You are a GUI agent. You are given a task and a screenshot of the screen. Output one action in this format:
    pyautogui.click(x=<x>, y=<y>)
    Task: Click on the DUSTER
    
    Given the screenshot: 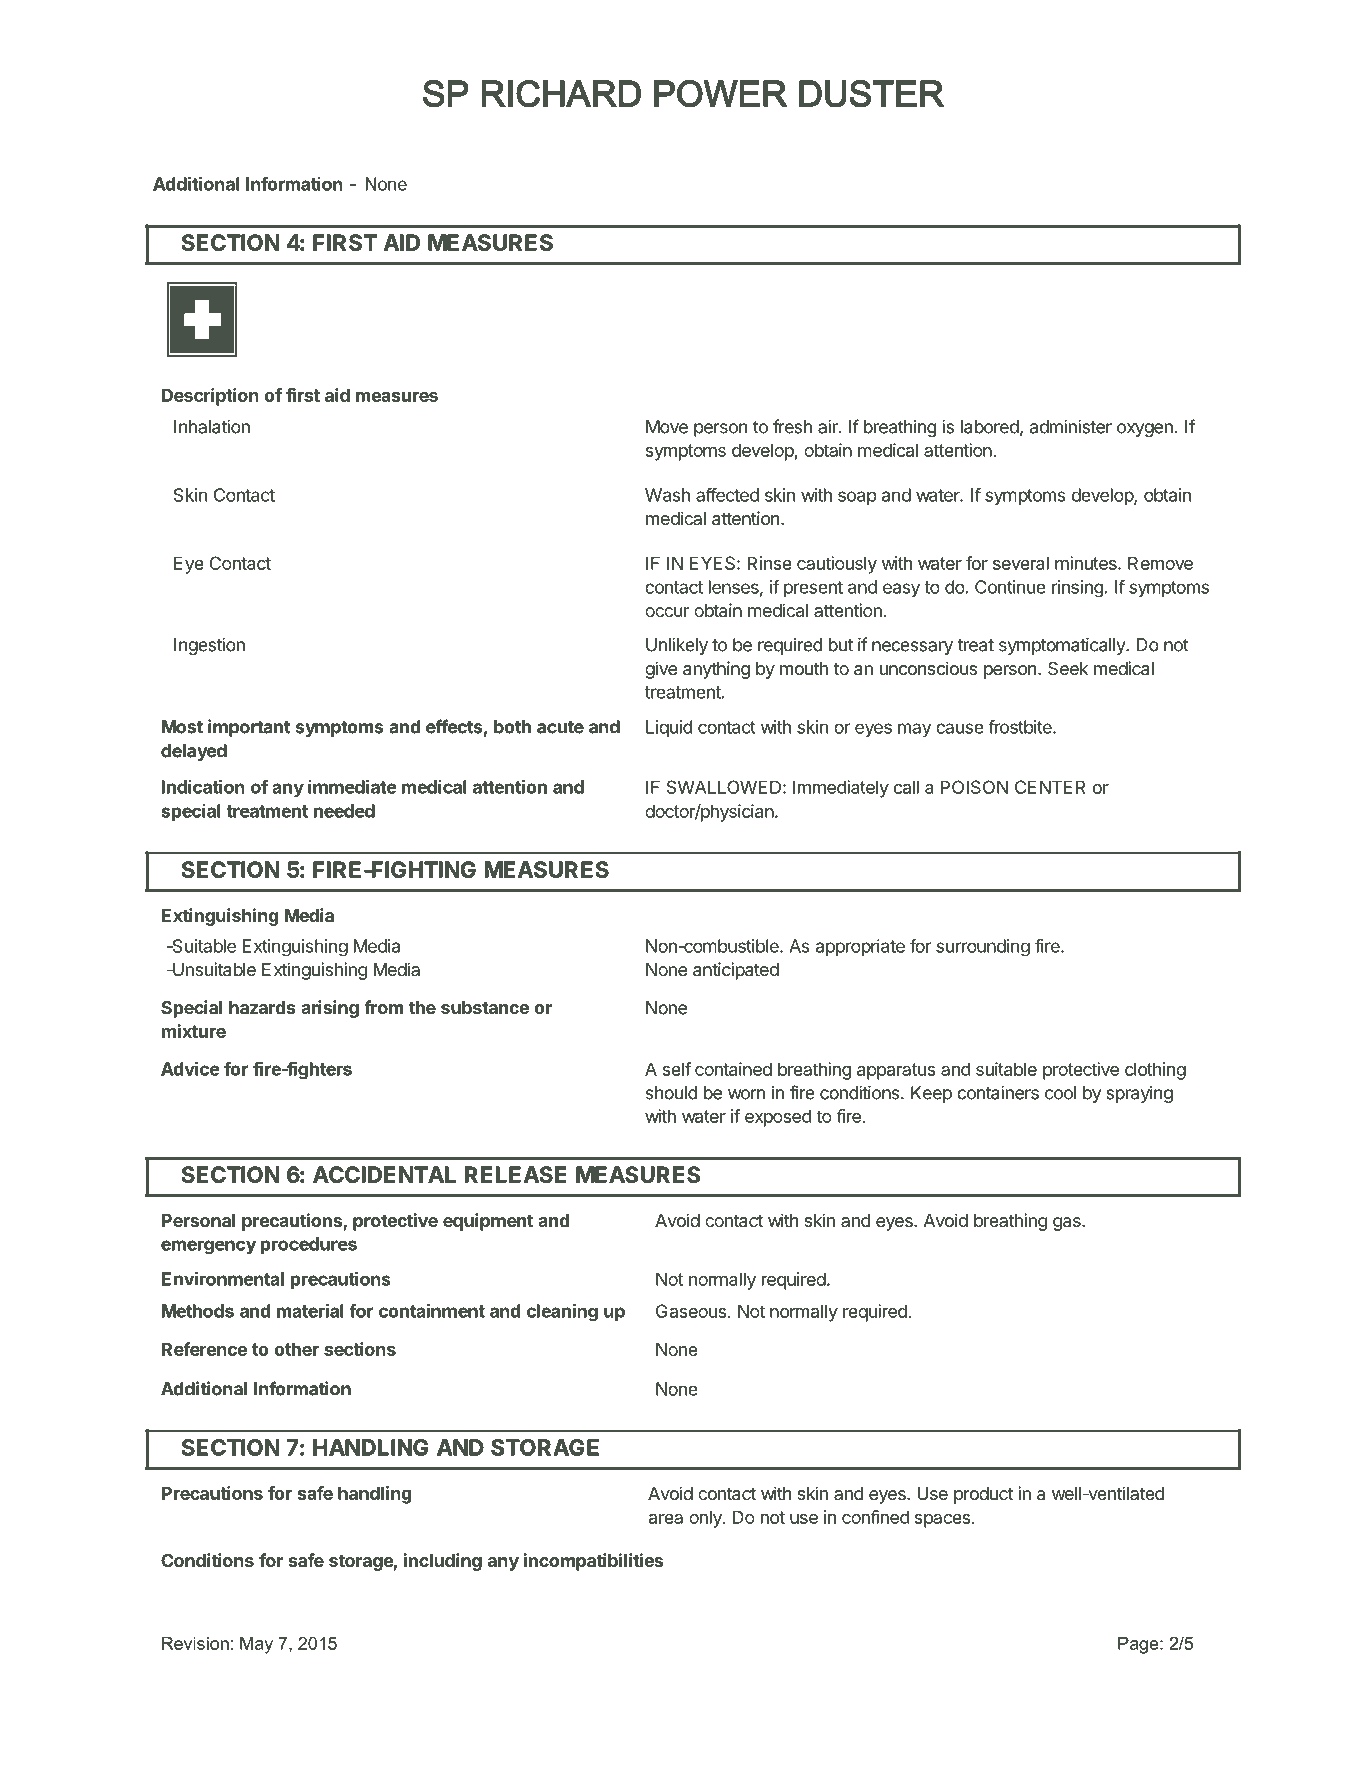 What is the action you would take?
    pyautogui.click(x=871, y=94)
